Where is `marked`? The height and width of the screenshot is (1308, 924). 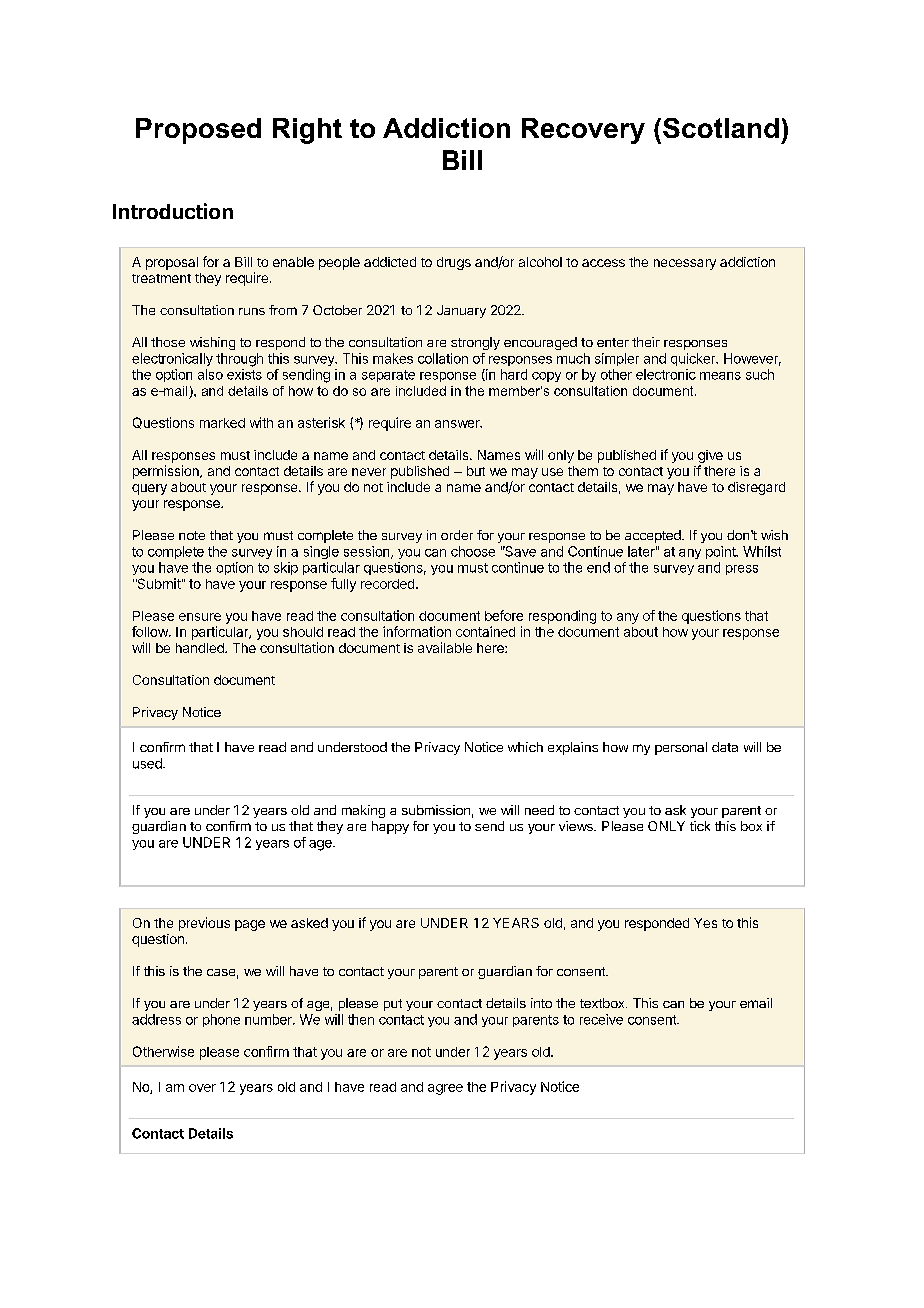 marked is located at coordinates (222, 423).
